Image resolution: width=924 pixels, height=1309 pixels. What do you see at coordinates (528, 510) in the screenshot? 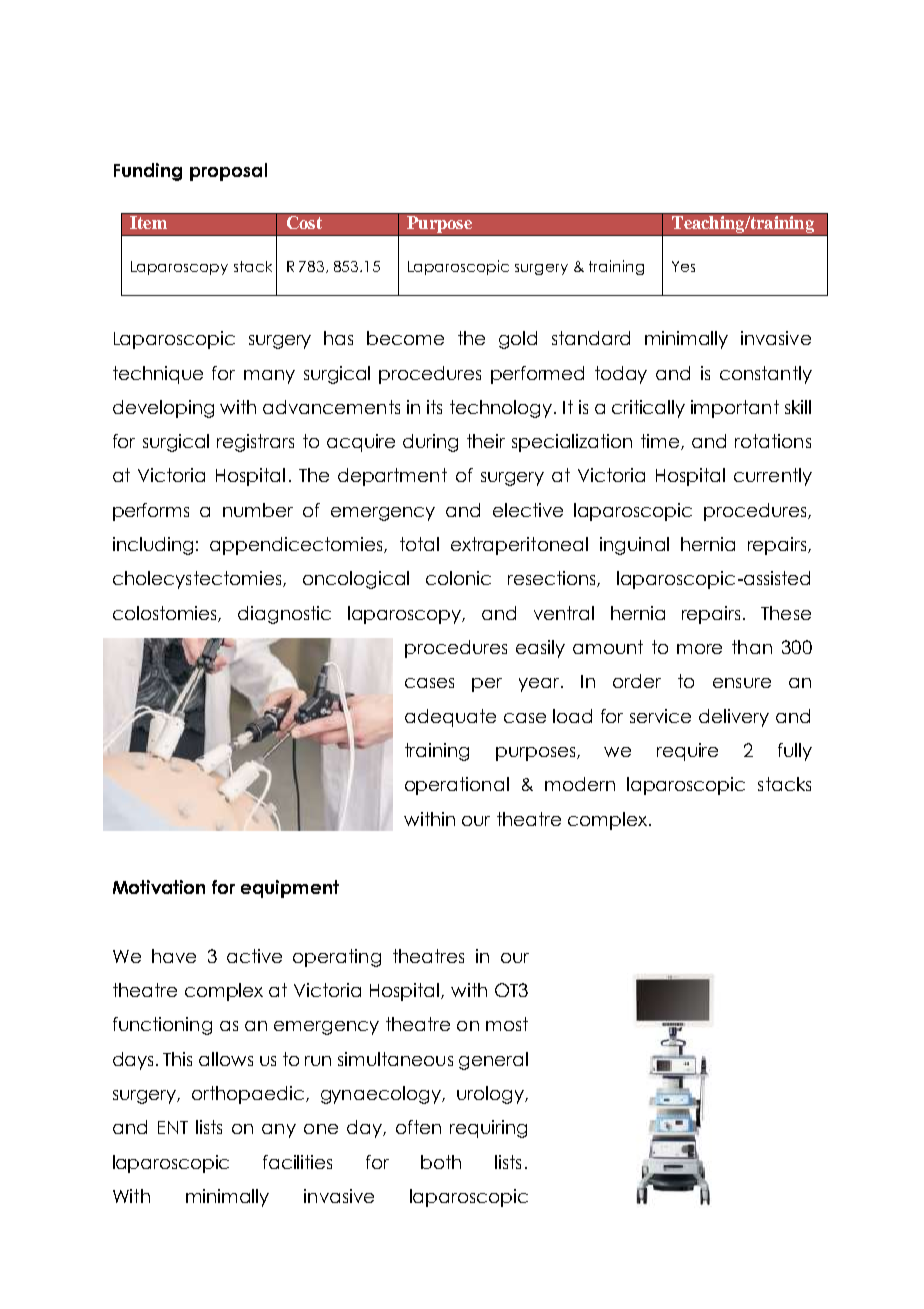
I see `elective` at bounding box center [528, 510].
